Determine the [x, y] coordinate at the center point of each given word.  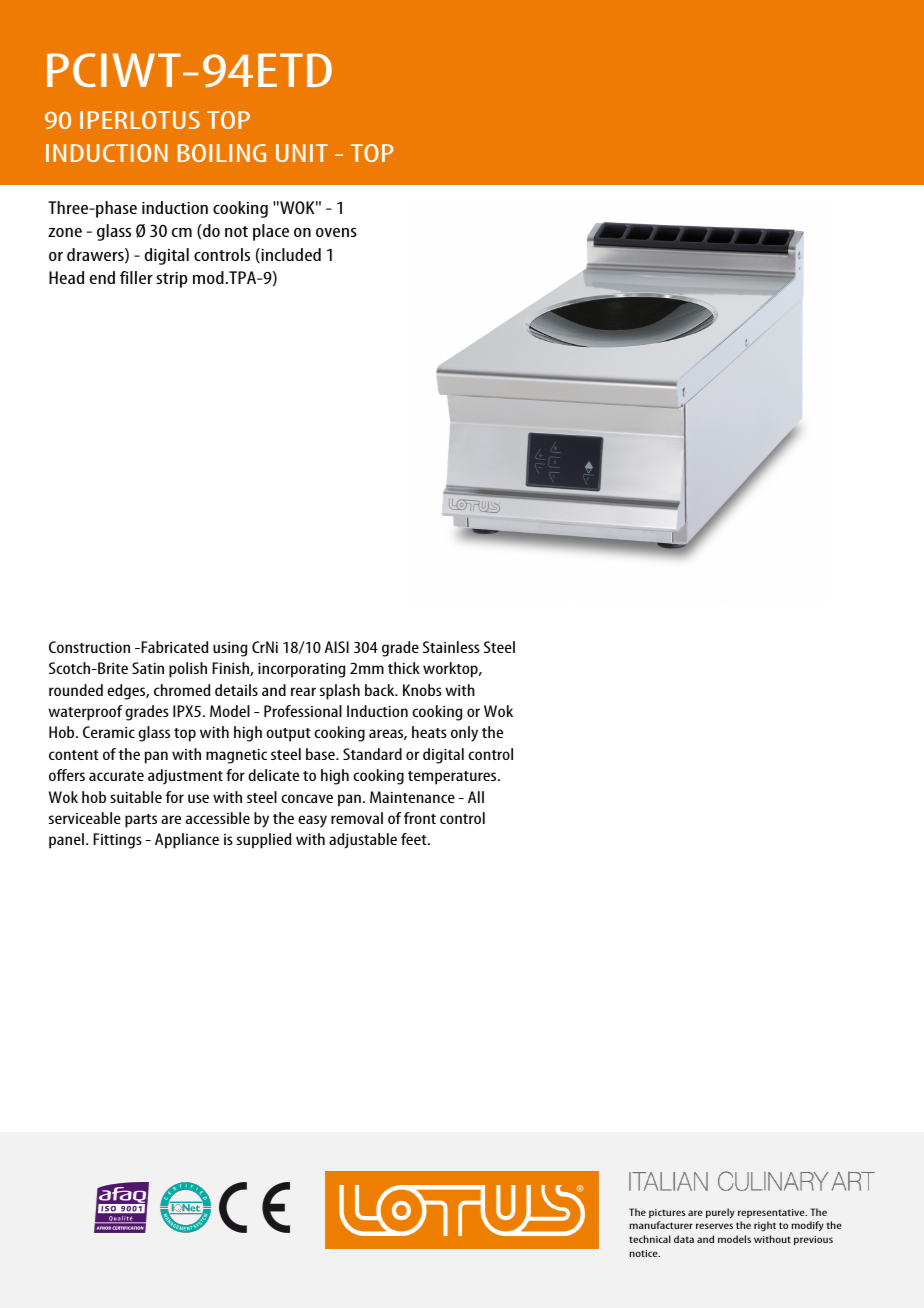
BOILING [222, 153]
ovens [336, 232]
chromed [182, 690]
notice [644, 1253]
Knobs [422, 690]
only [464, 734]
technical [650, 1239]
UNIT [302, 153]
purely [720, 1213]
